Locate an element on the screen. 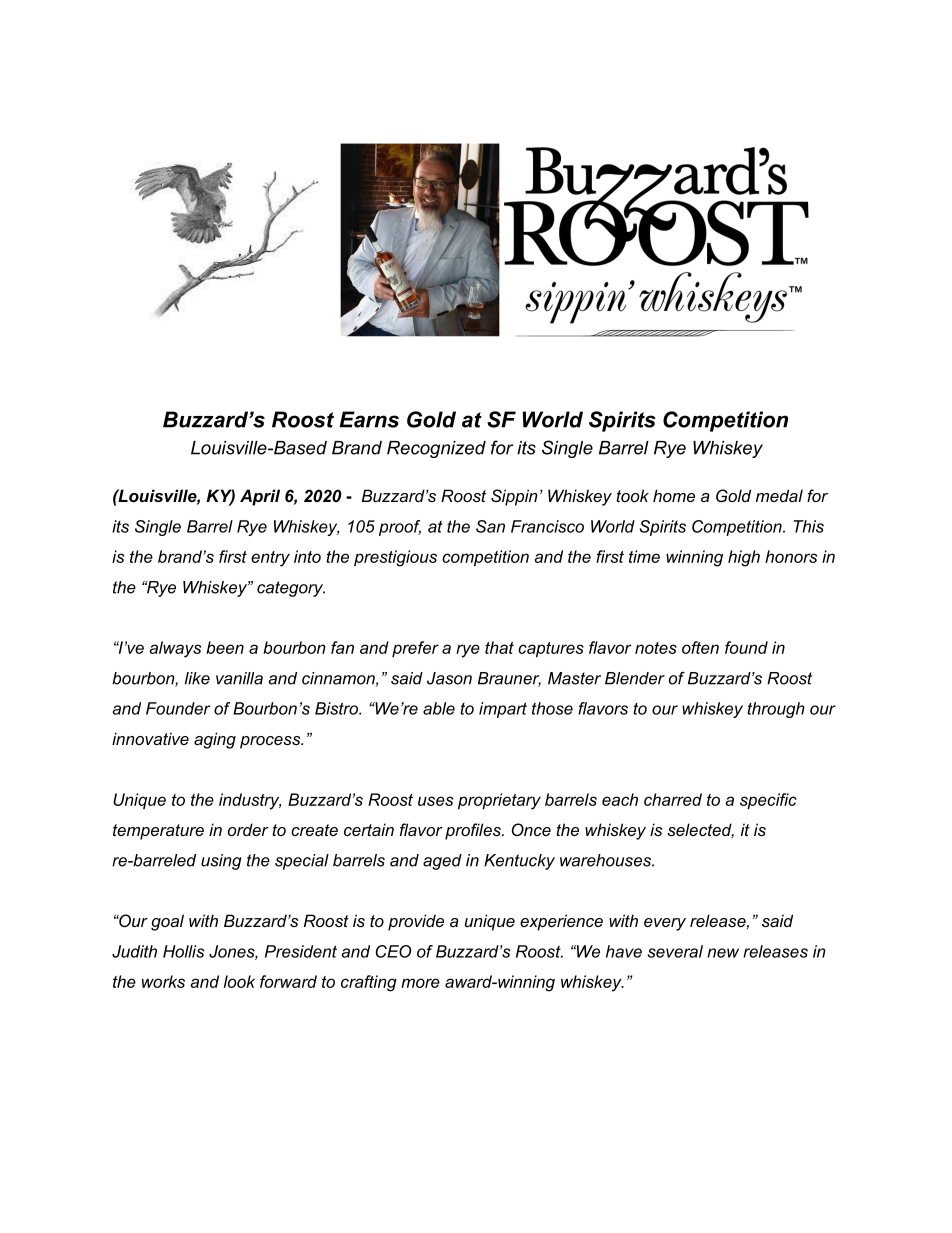  new is located at coordinates (723, 953).
